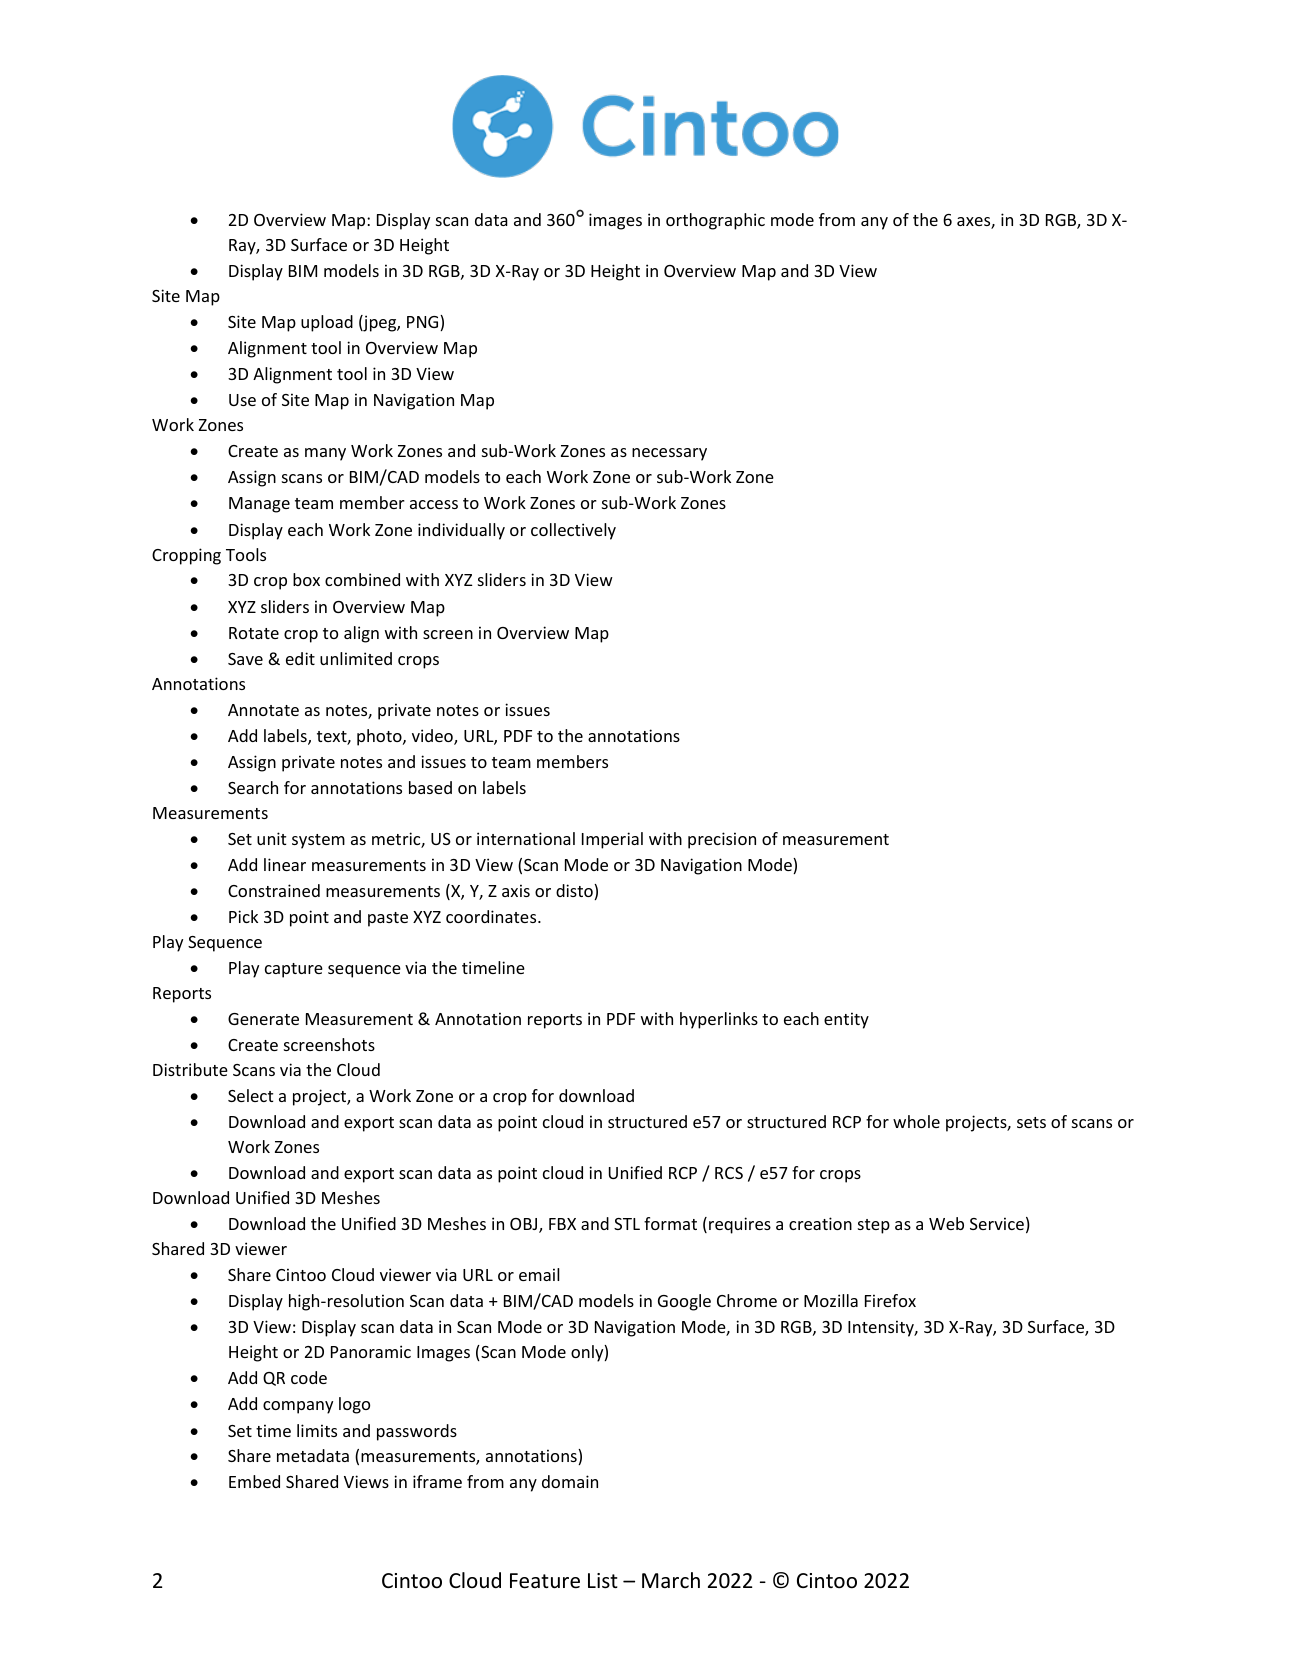 Image resolution: width=1291 pixels, height=1671 pixels. Describe the element at coordinates (669, 454) in the screenshot. I see `necessary` at that location.
